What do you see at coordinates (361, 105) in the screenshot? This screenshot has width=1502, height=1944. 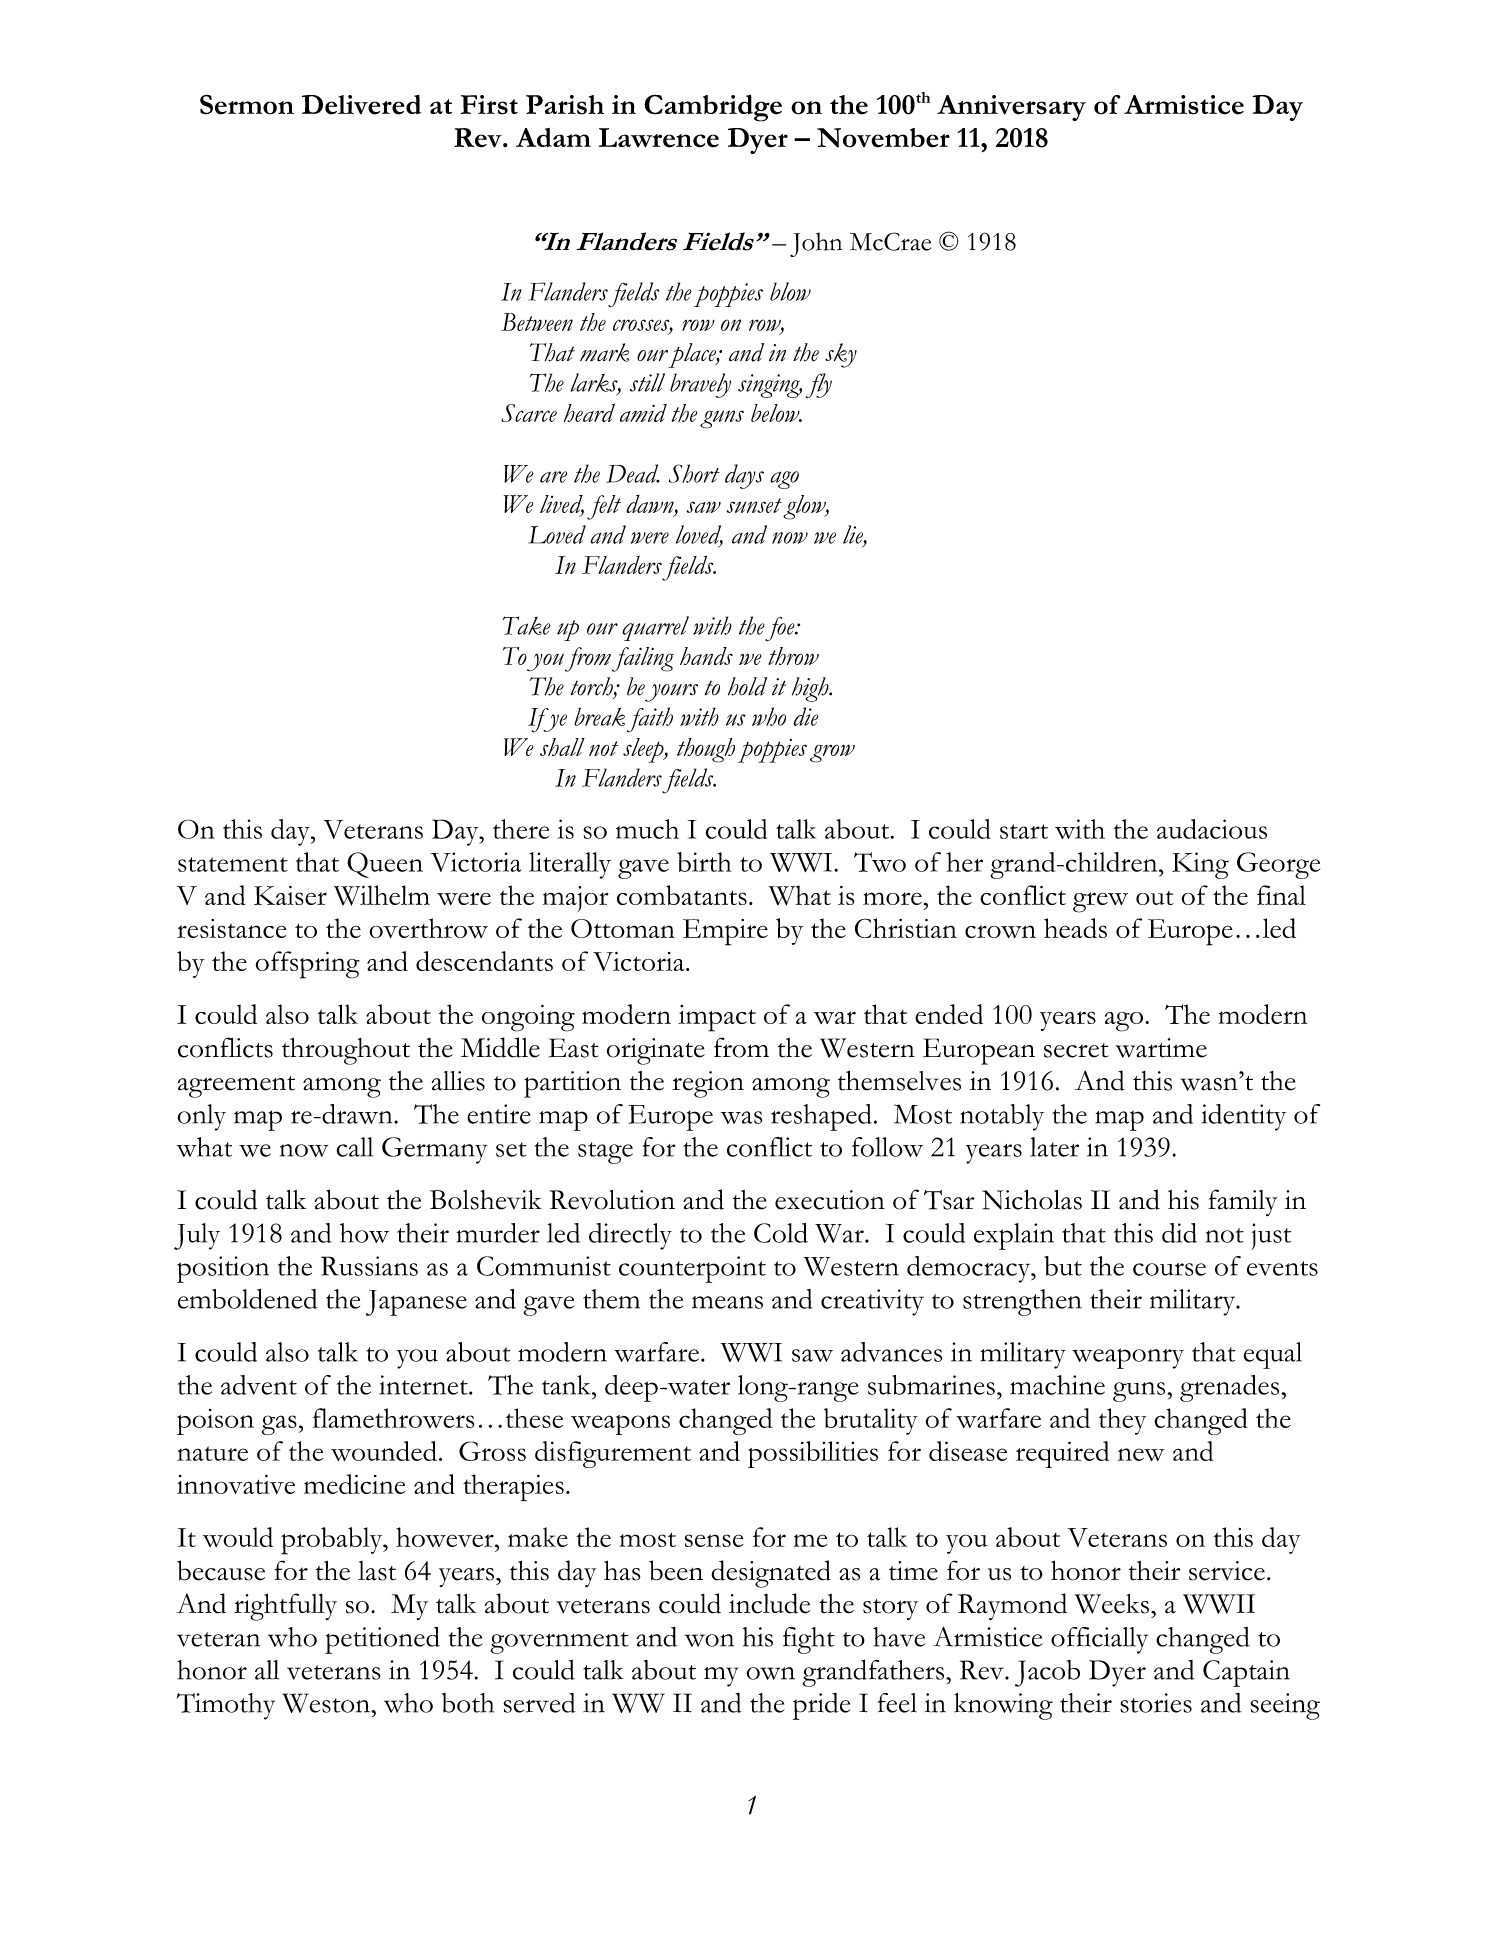 I see `Delivered` at bounding box center [361, 105].
